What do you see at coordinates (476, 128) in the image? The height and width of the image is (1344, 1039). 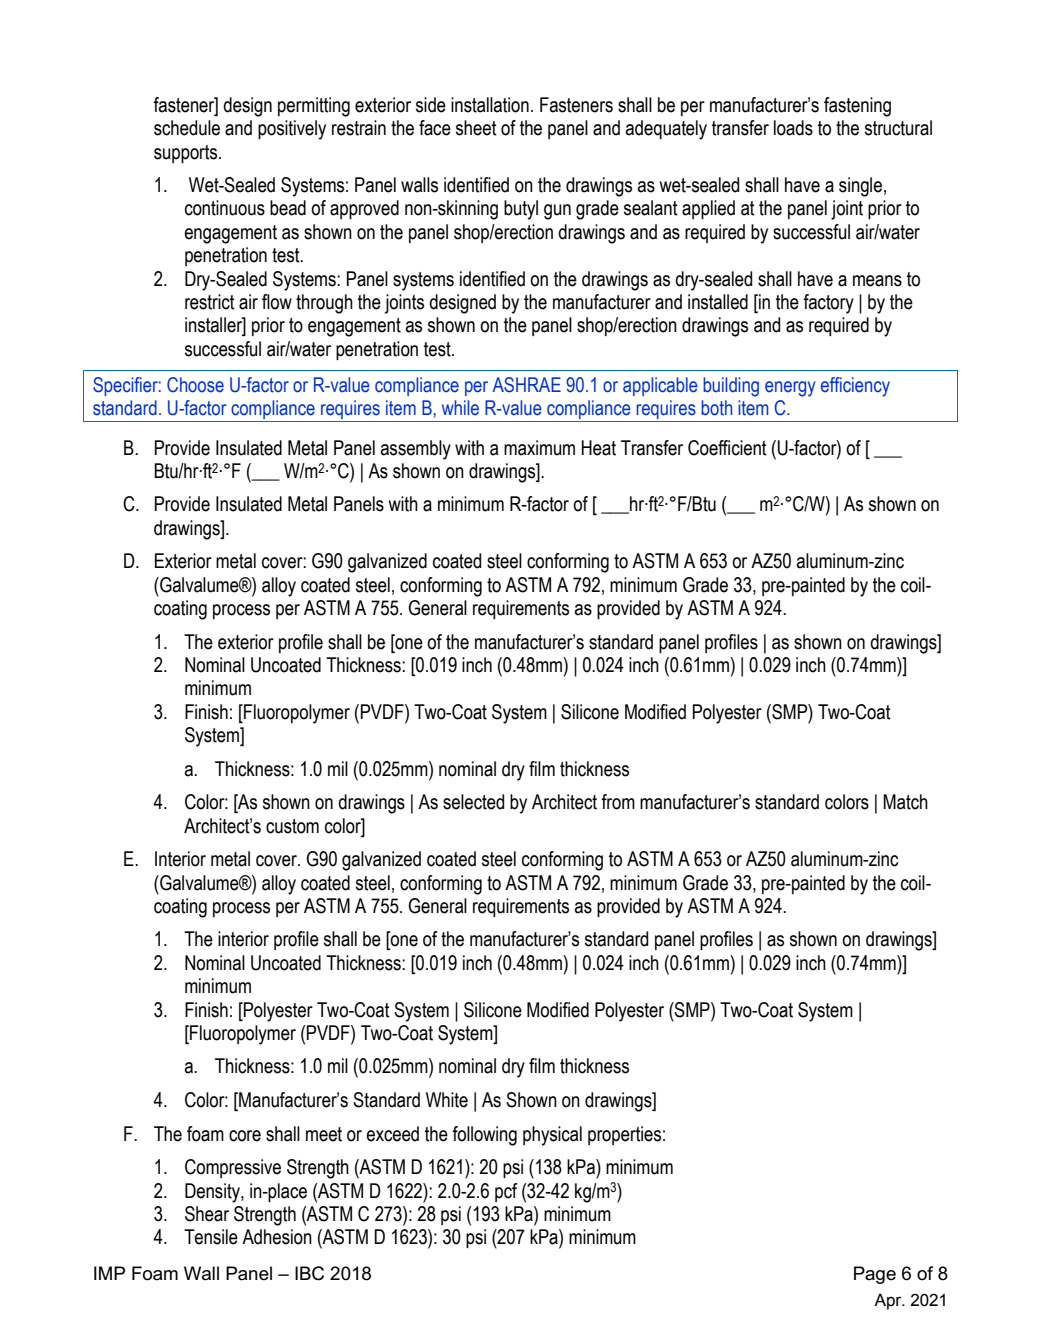 I see `sheet` at bounding box center [476, 128].
